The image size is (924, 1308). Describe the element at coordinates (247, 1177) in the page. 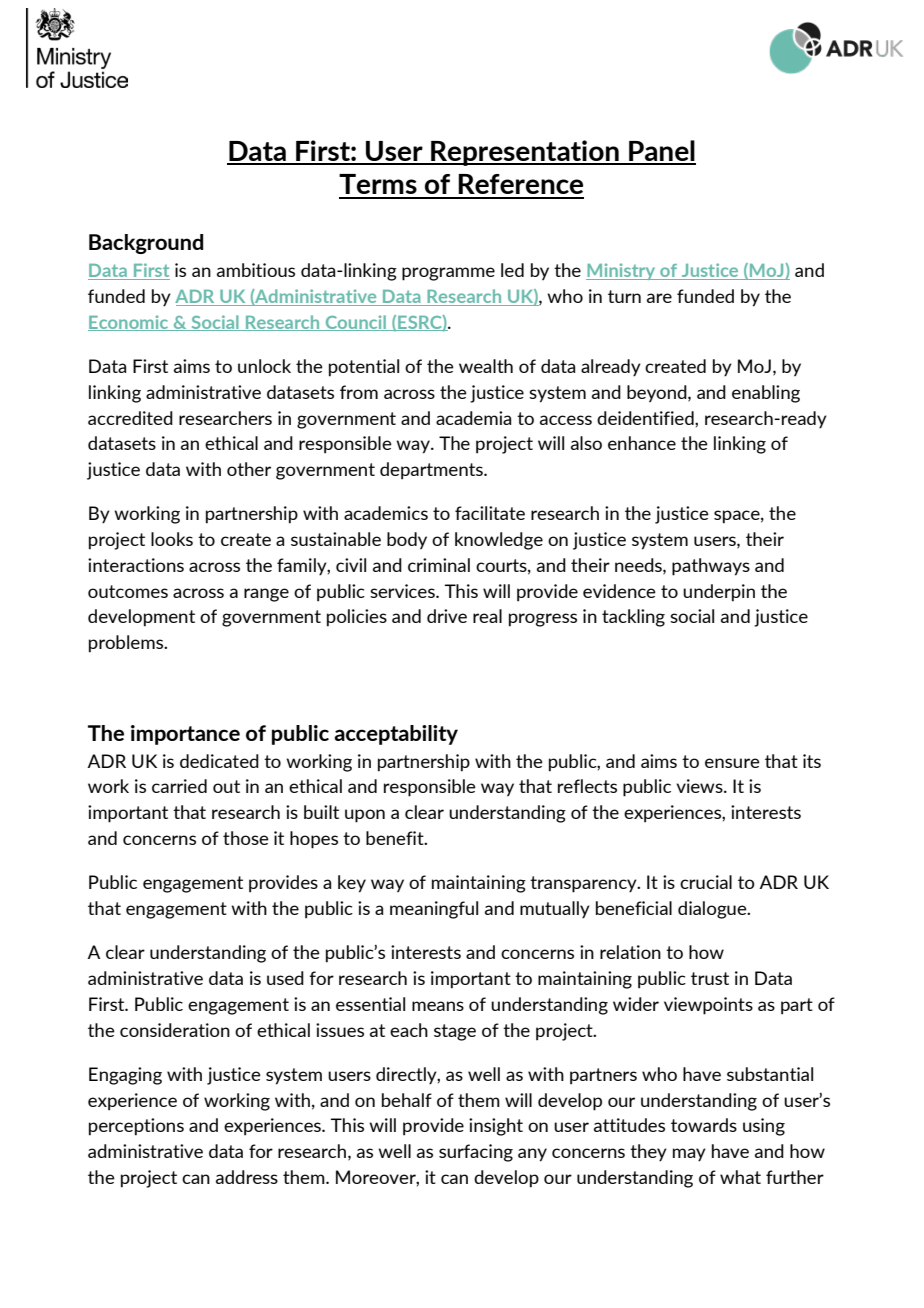

I see `address` at that location.
